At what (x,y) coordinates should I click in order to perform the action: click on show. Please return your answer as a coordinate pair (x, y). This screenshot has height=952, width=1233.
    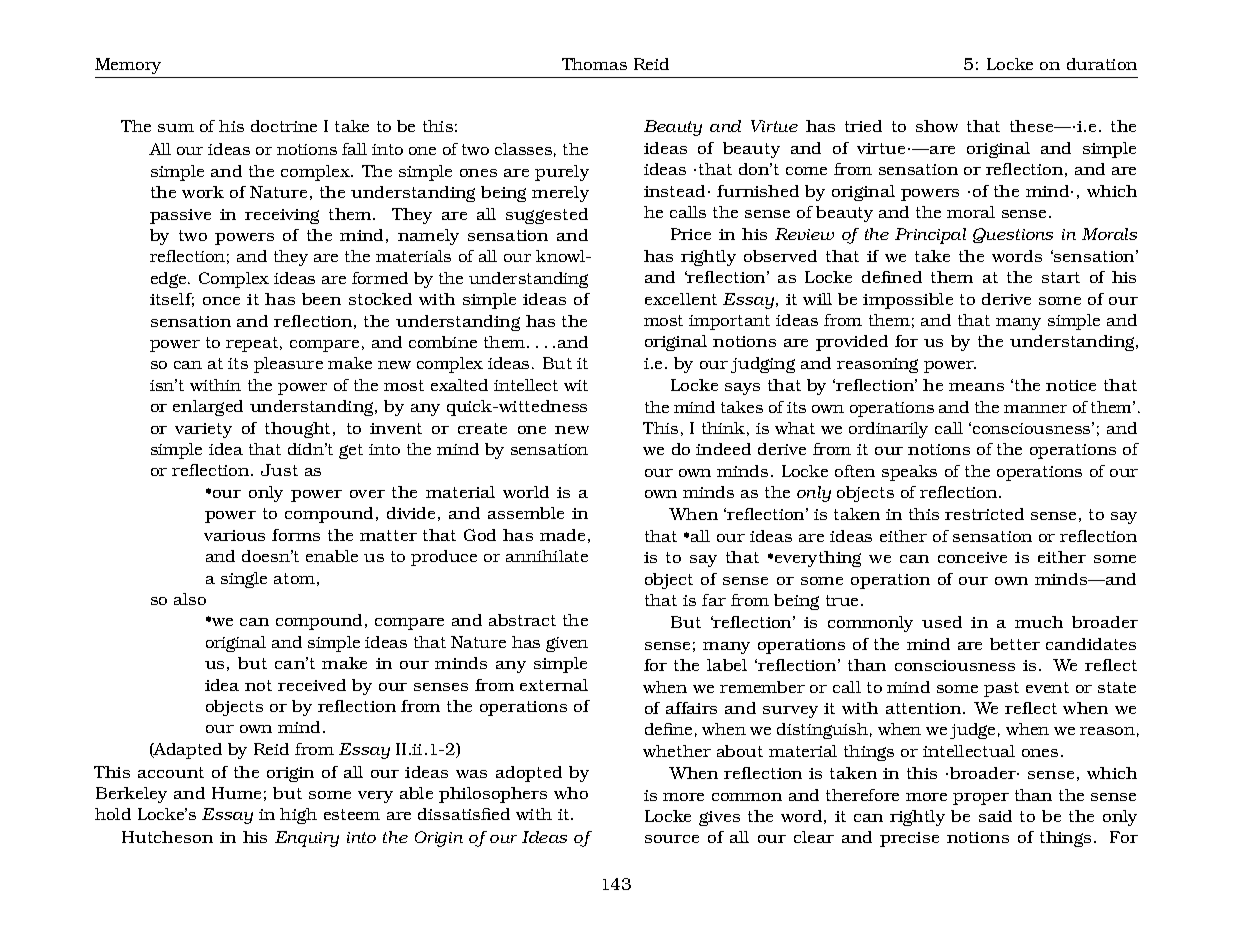
    Looking at the image, I should click on (937, 126).
